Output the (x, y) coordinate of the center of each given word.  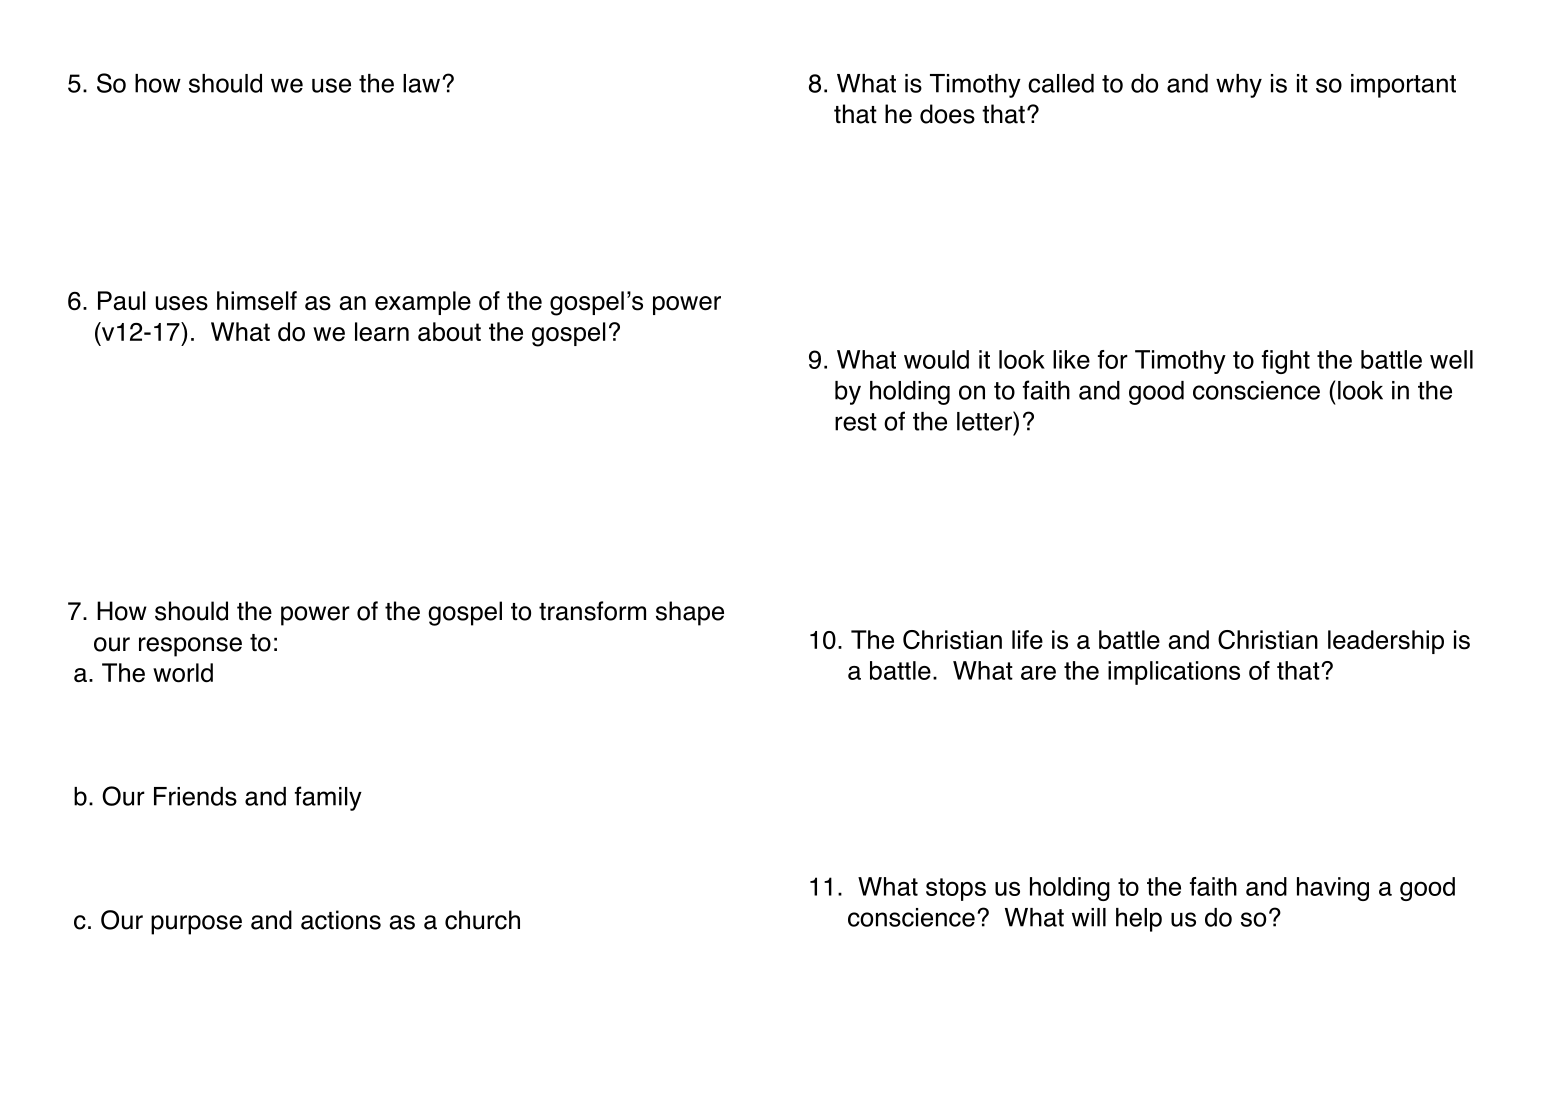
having (1333, 889)
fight (1286, 362)
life (1027, 639)
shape (690, 613)
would (936, 359)
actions (341, 920)
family (328, 798)
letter (985, 421)
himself (257, 301)
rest (856, 422)
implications (1174, 673)
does (947, 114)
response (190, 647)
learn (382, 332)
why (1239, 86)
